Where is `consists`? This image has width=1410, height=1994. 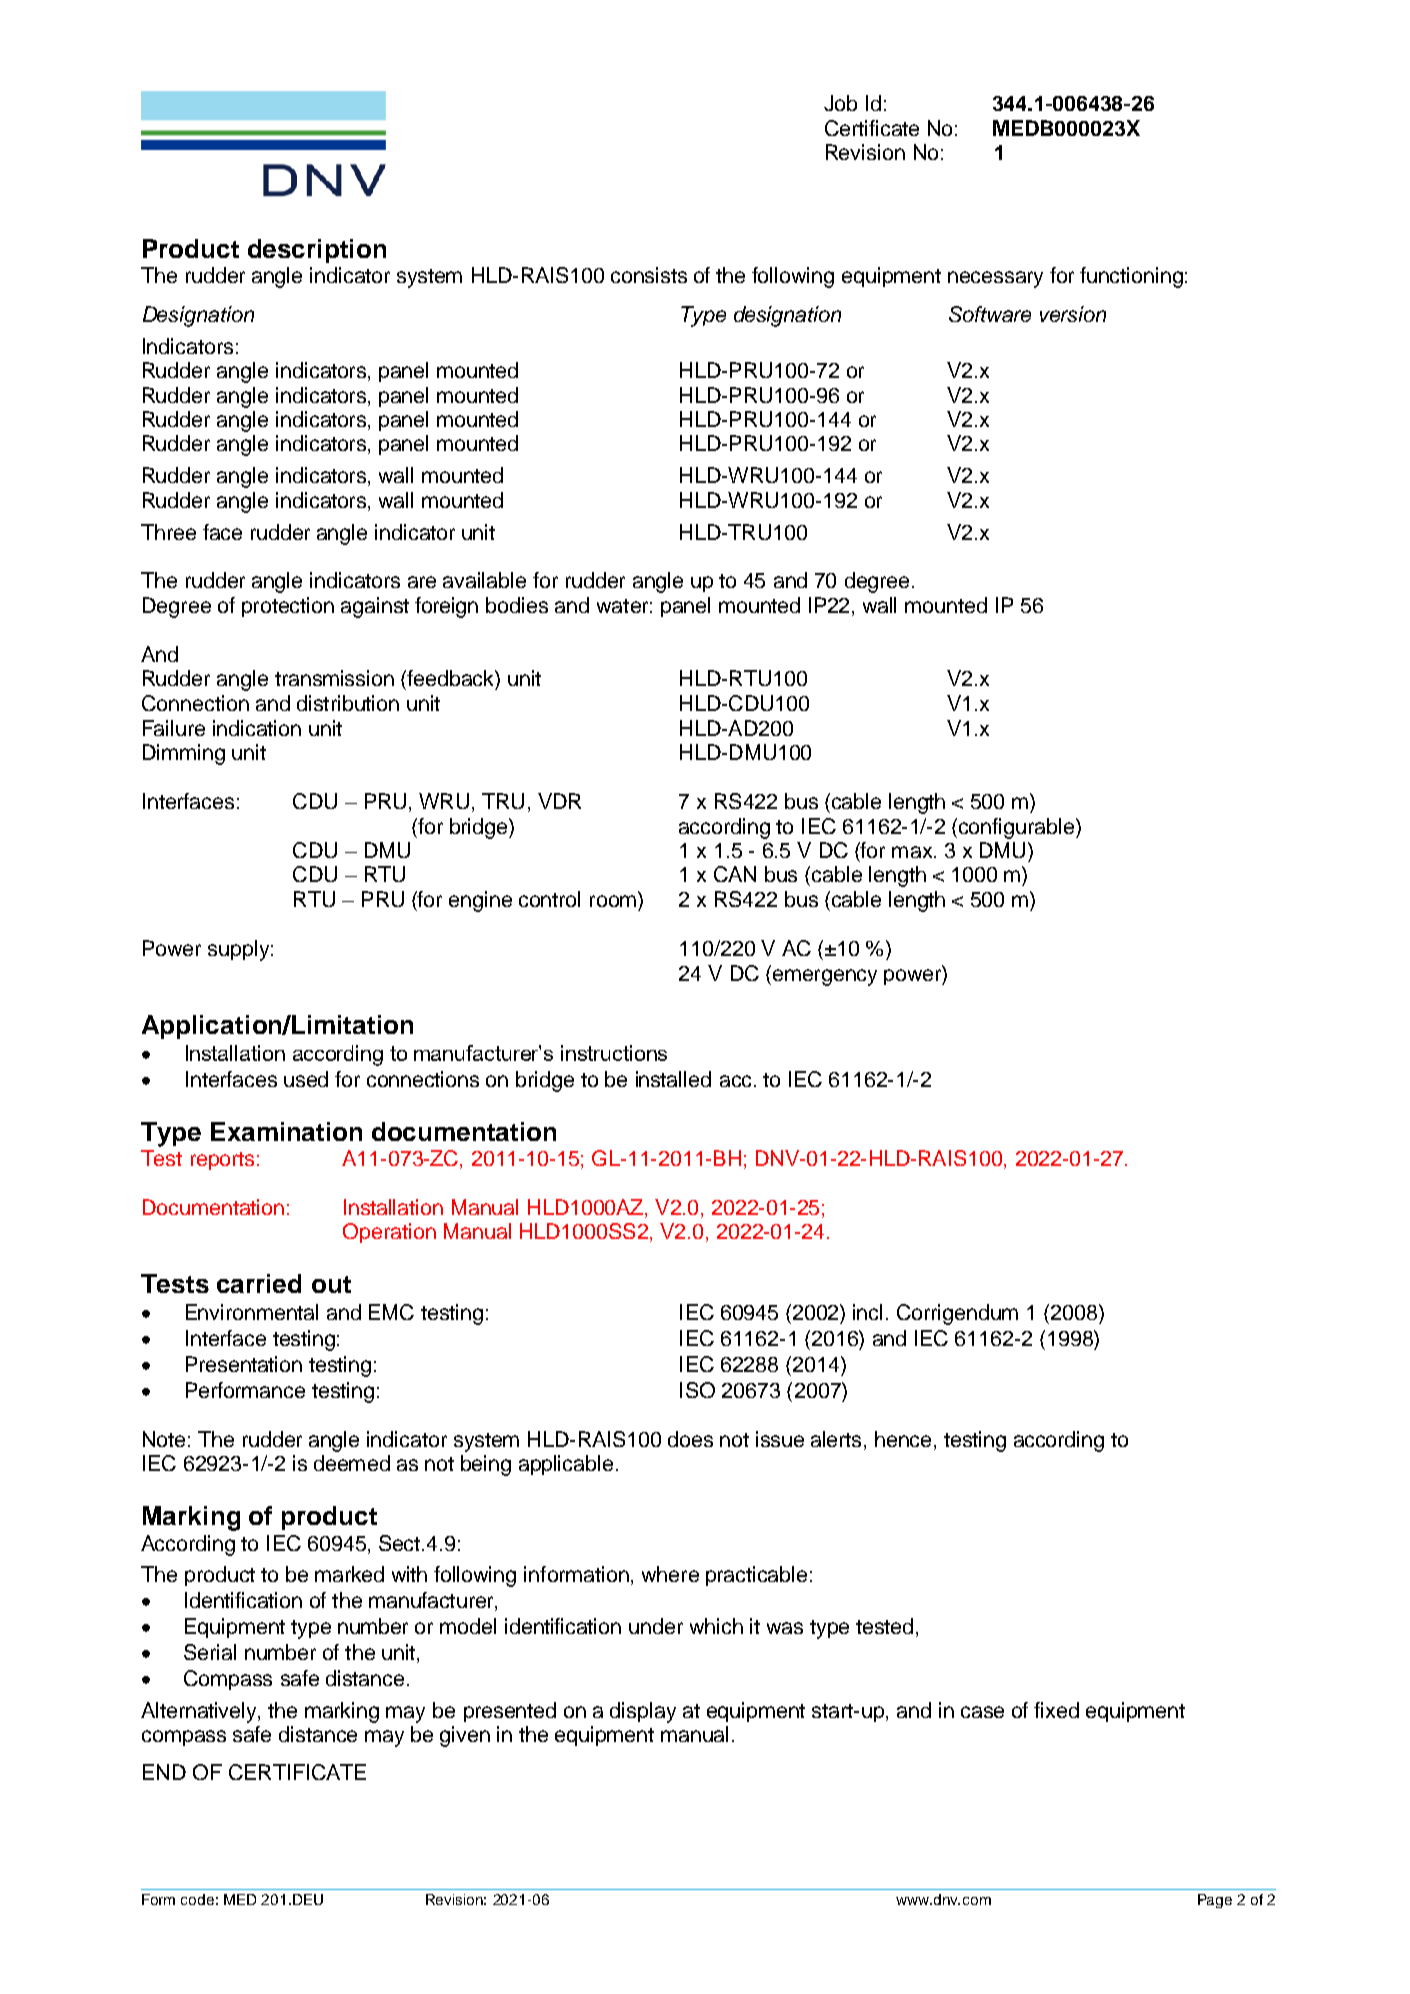
consists is located at coordinates (649, 275).
